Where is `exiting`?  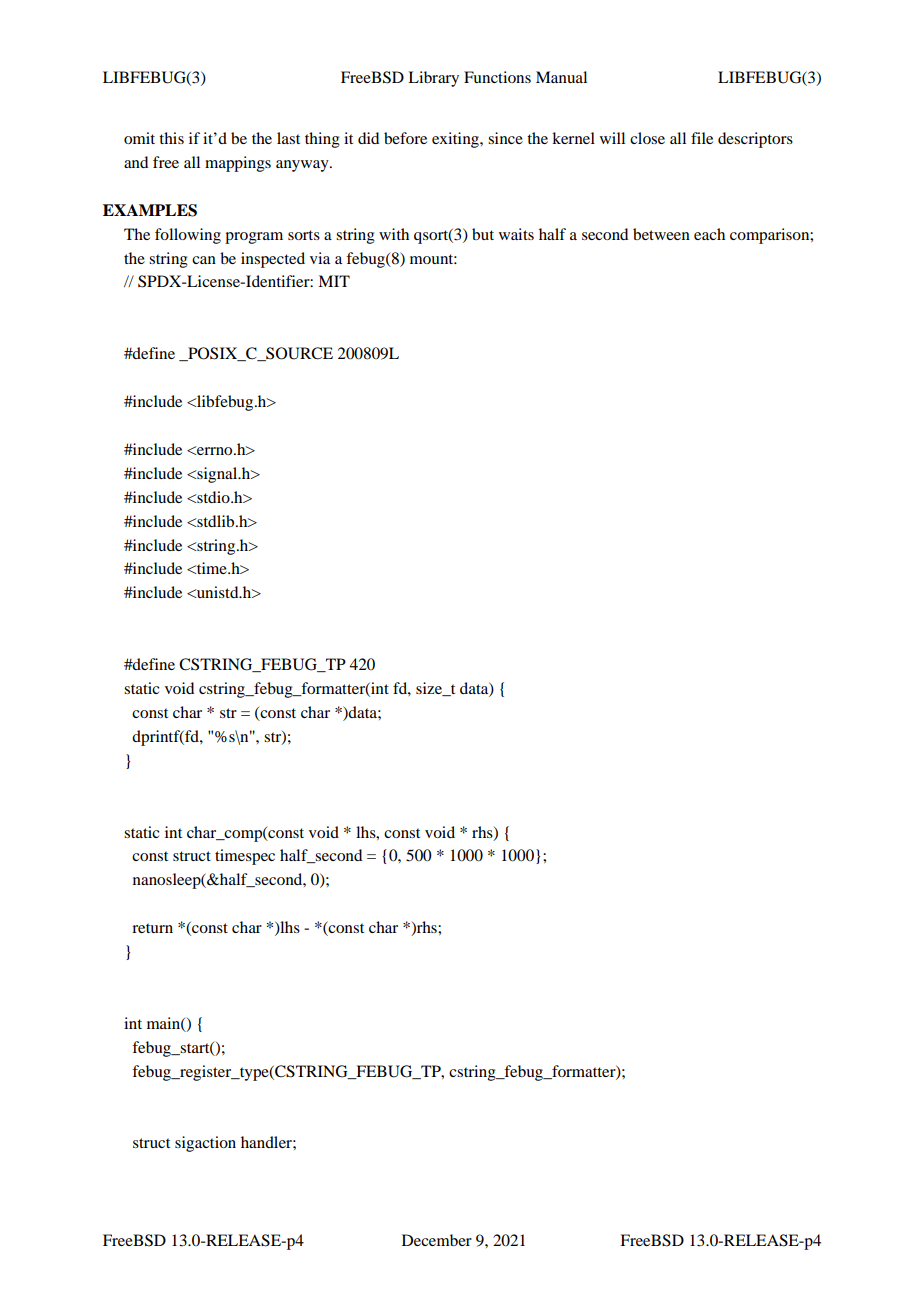
exiting is located at coordinates (456, 140).
